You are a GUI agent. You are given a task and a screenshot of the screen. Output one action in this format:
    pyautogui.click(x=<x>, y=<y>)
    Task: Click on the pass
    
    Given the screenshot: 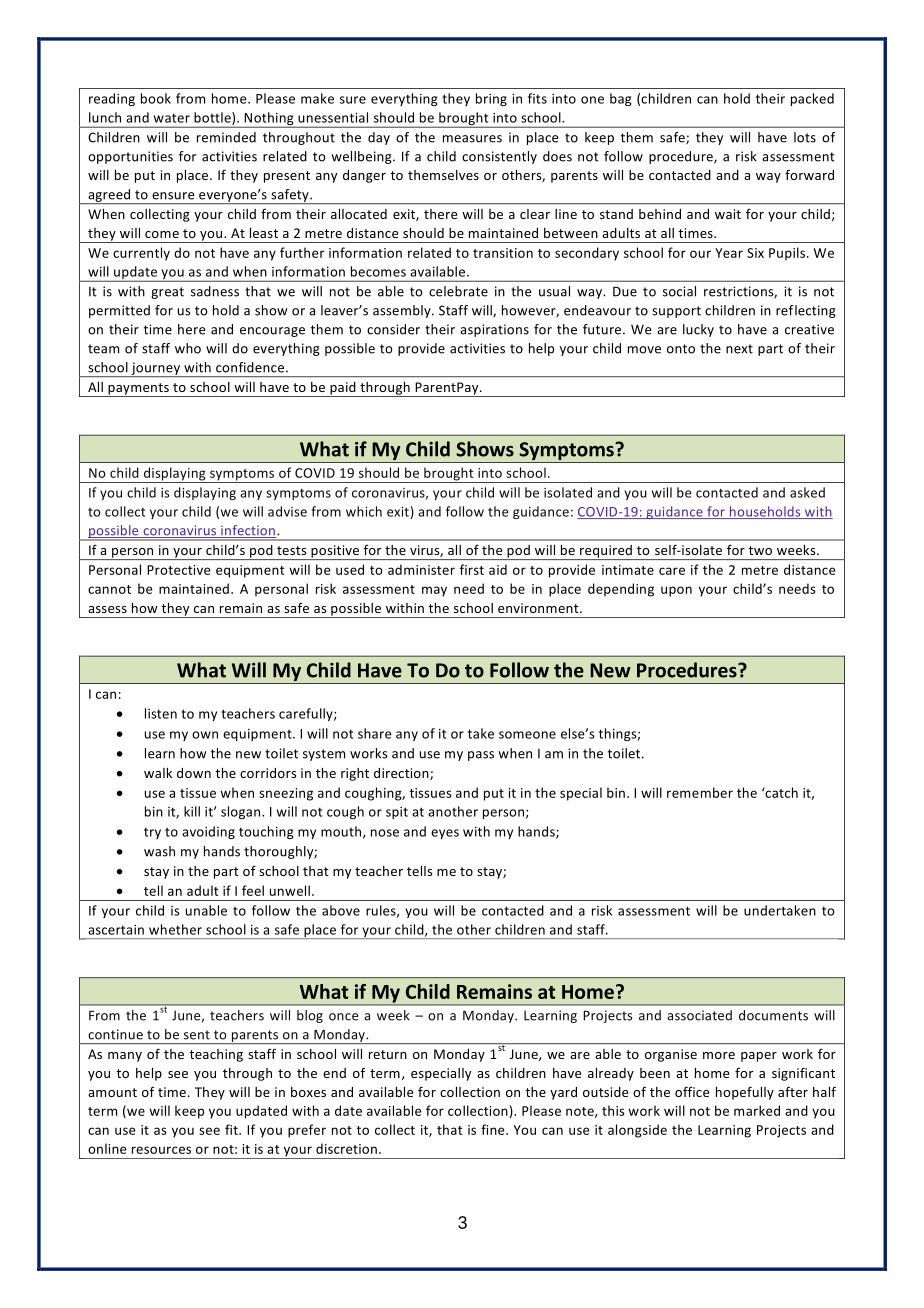 What is the action you would take?
    pyautogui.click(x=481, y=756)
